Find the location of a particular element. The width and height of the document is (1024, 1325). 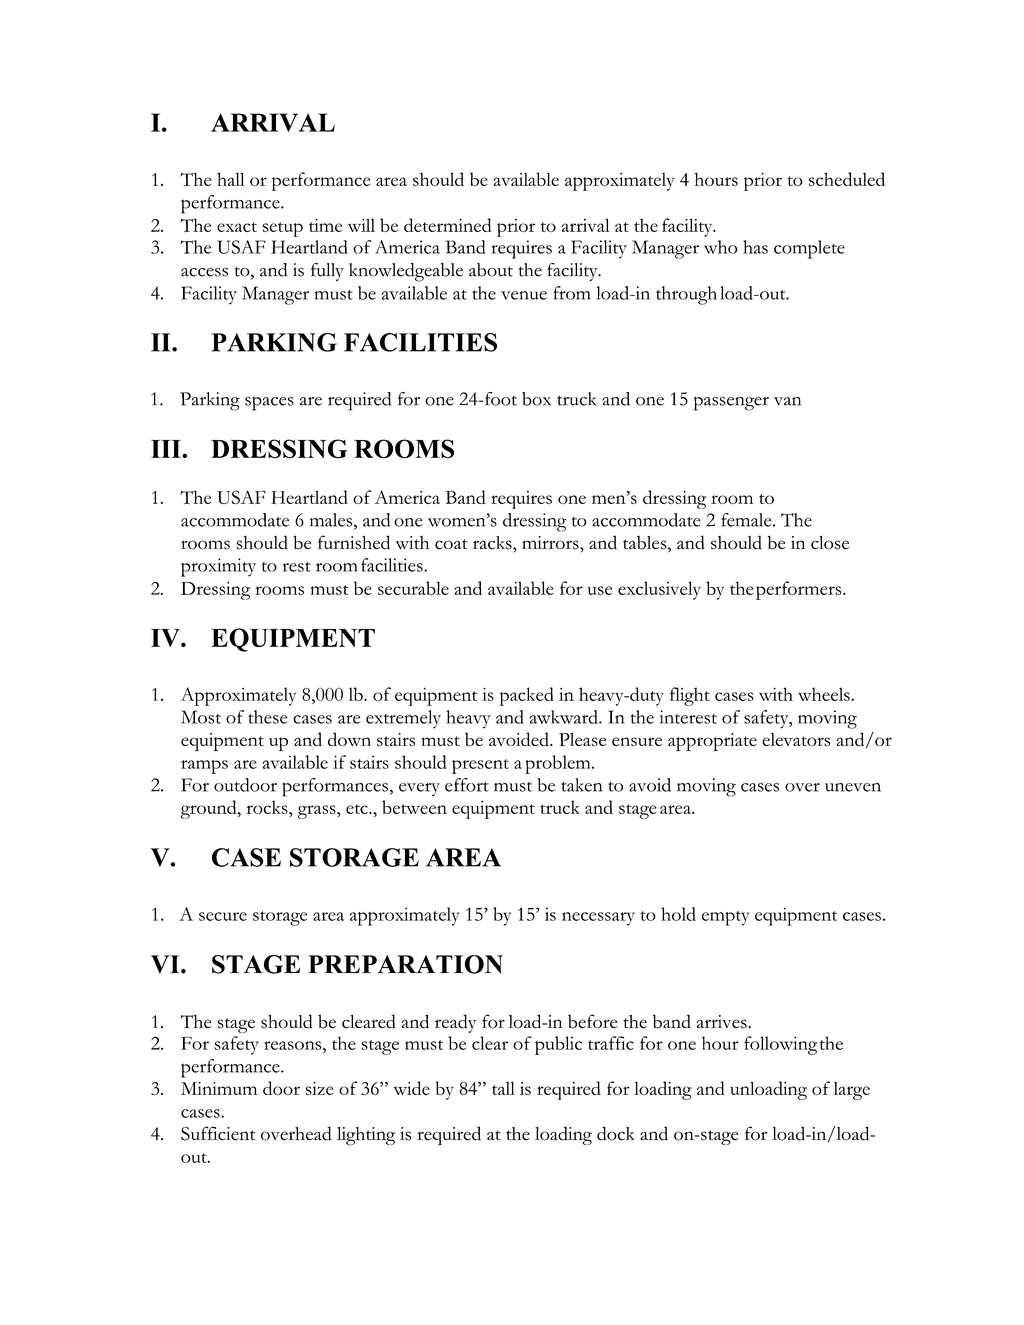

determined is located at coordinates (447, 225).
